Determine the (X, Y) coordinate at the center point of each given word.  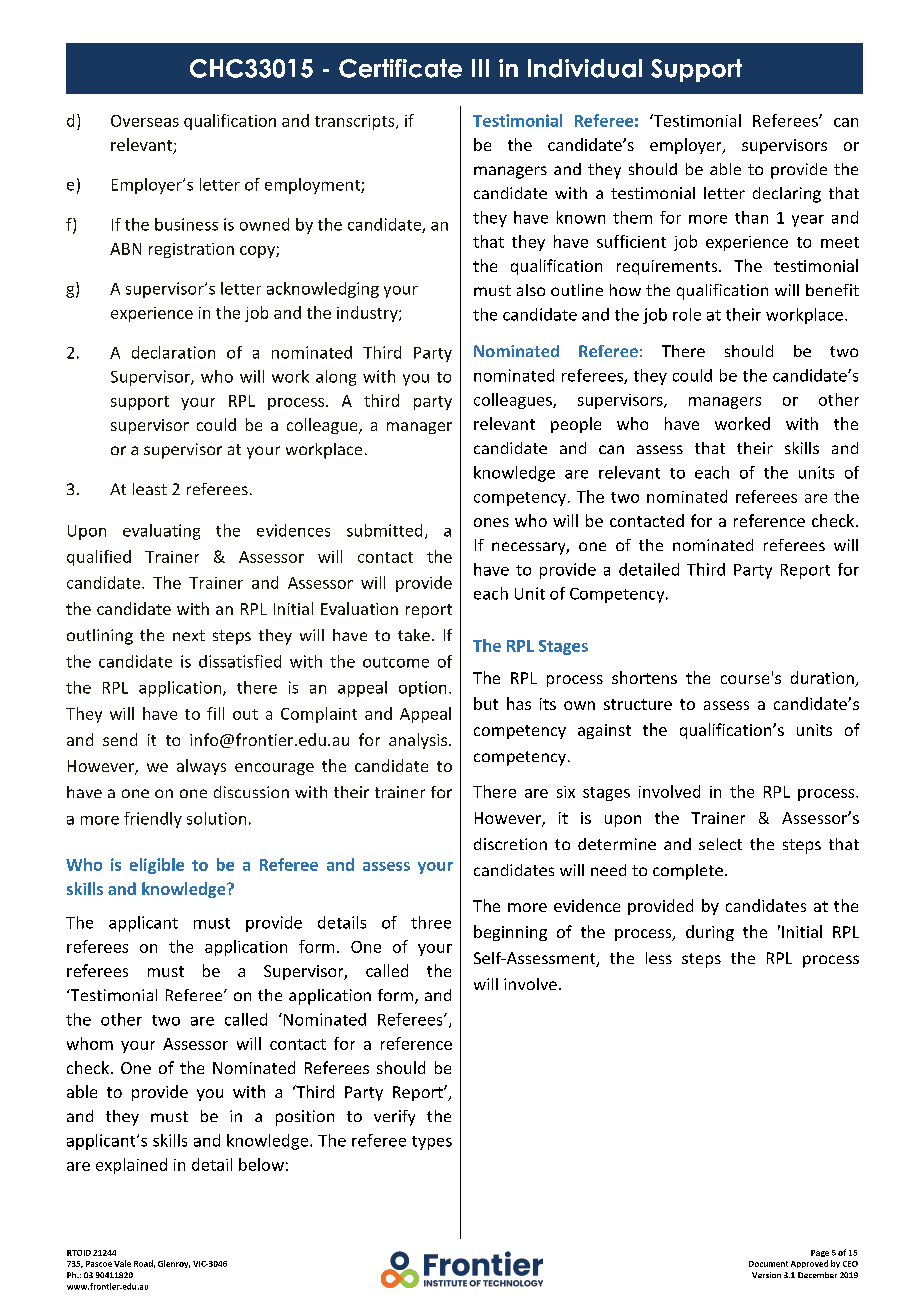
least (150, 489)
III (480, 68)
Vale (122, 1263)
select (720, 844)
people (576, 425)
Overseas (145, 121)
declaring (787, 195)
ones (491, 522)
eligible (157, 866)
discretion (510, 844)
